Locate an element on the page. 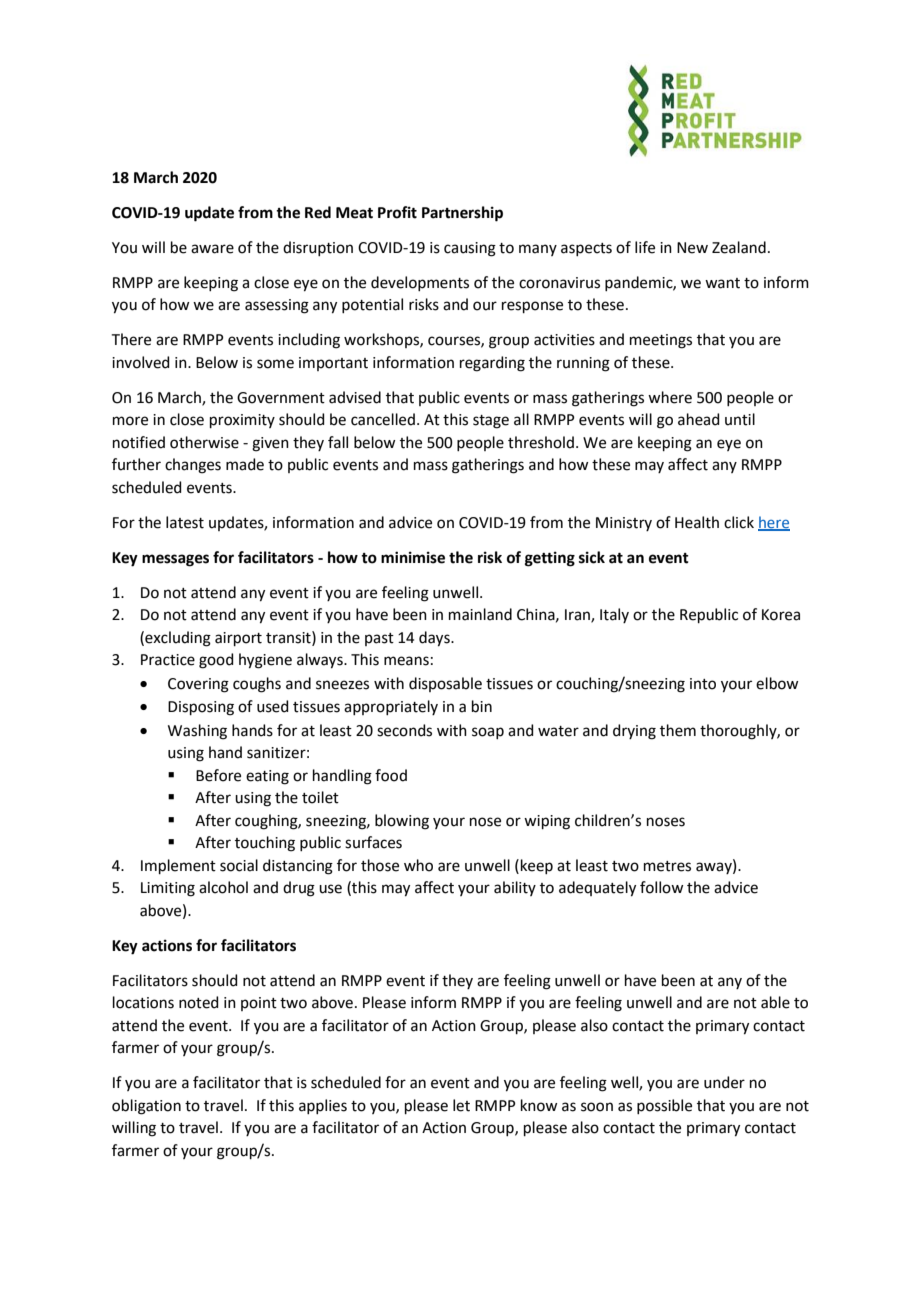 The width and height of the document is (924, 1308). New is located at coordinates (692, 248).
